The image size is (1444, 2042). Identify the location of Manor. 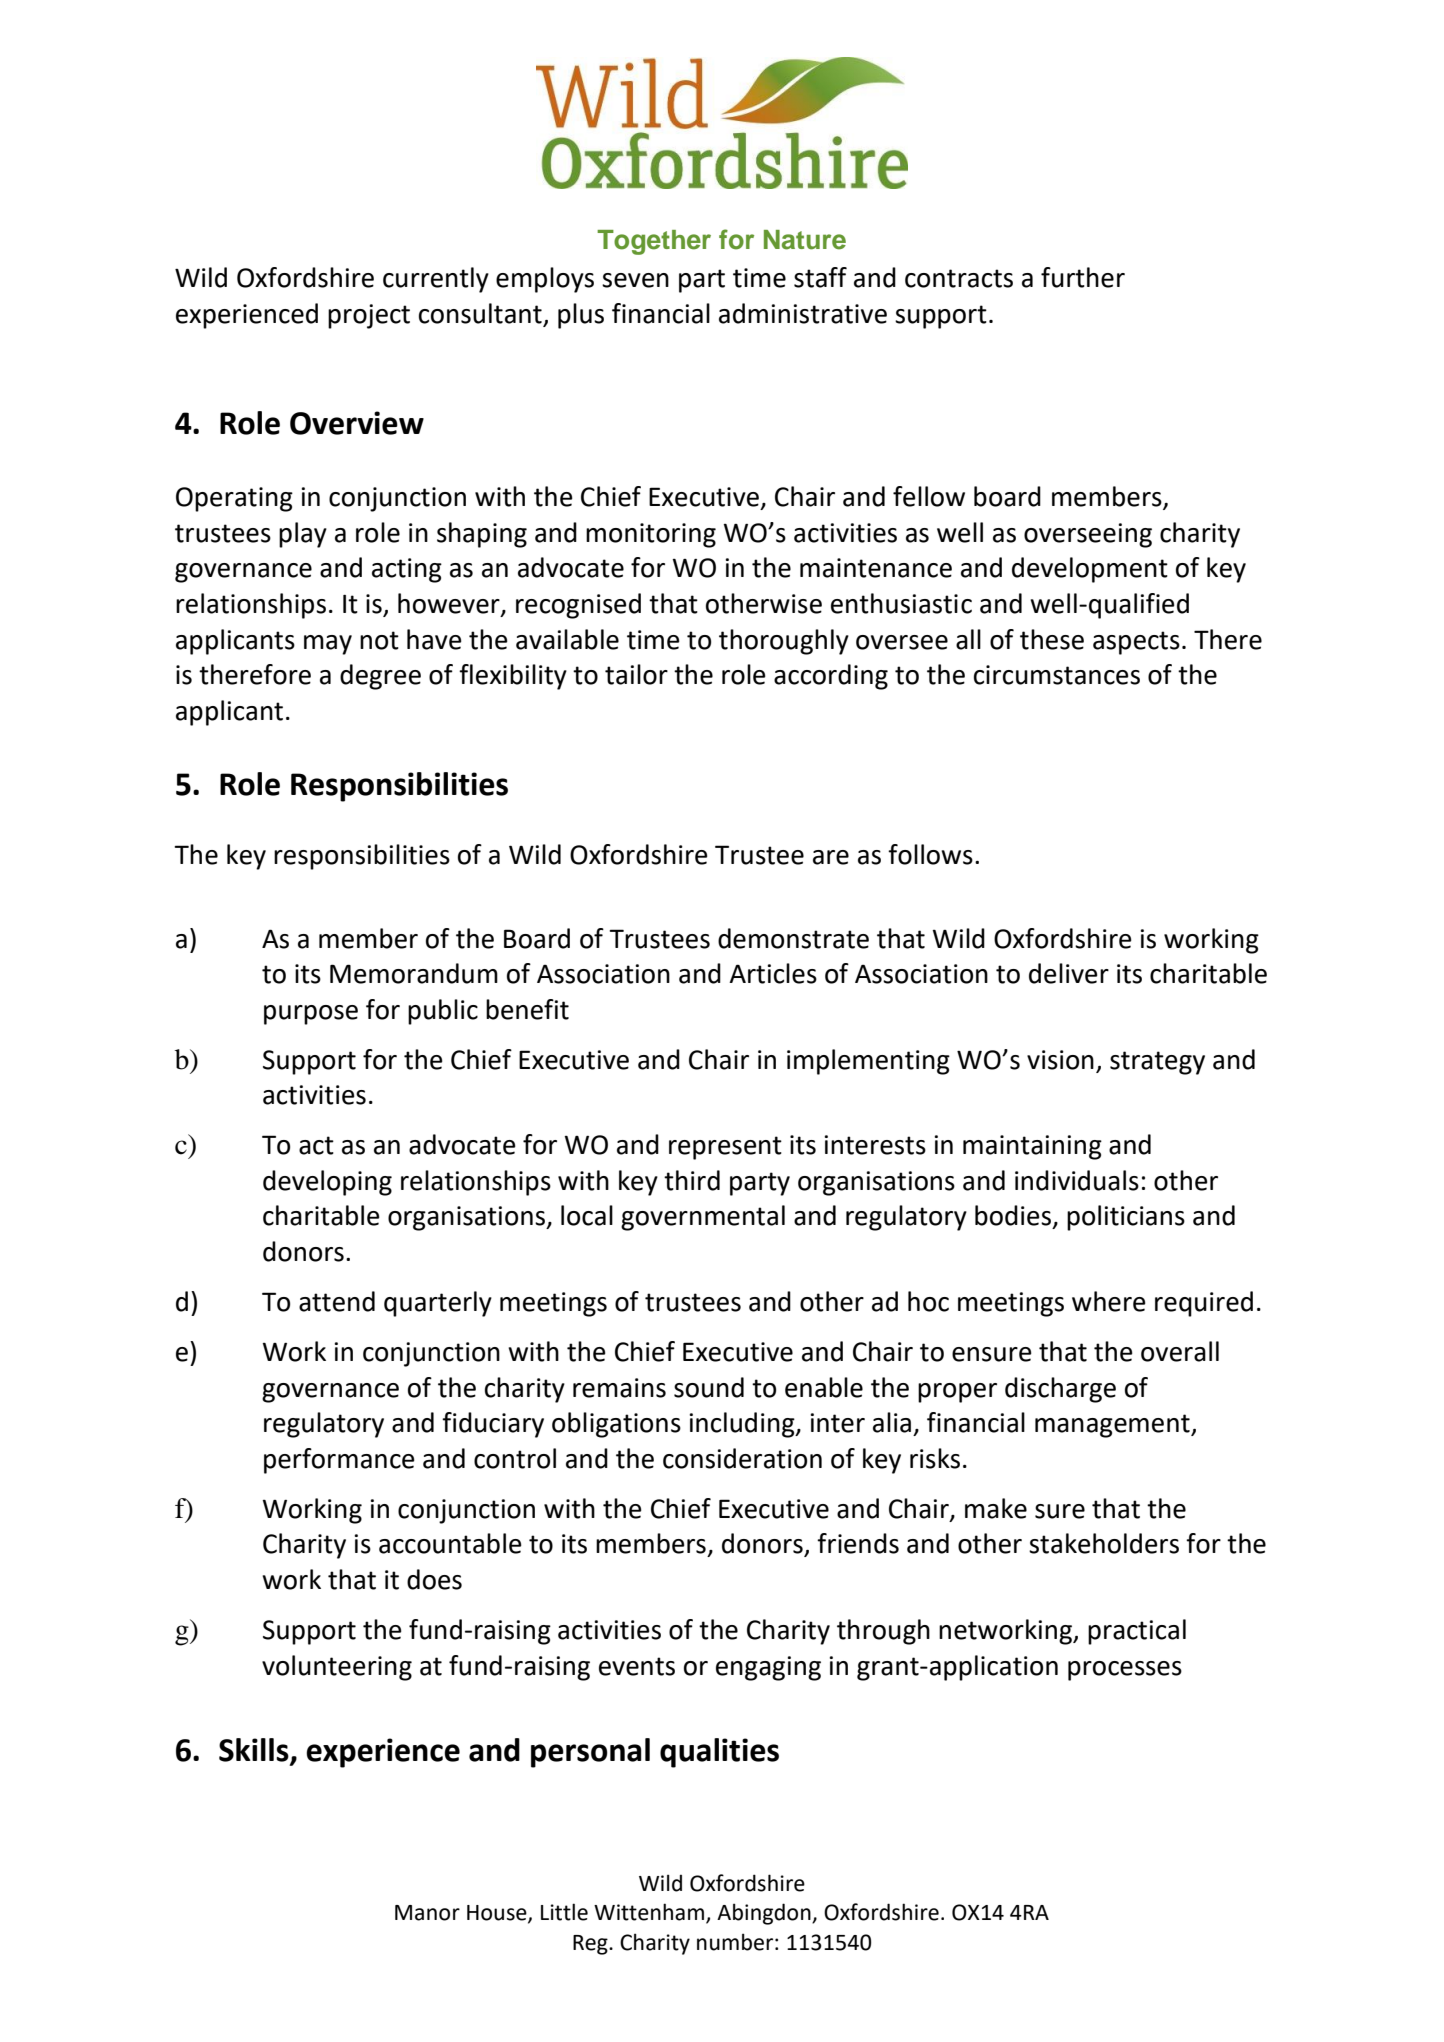
(427, 1913).
